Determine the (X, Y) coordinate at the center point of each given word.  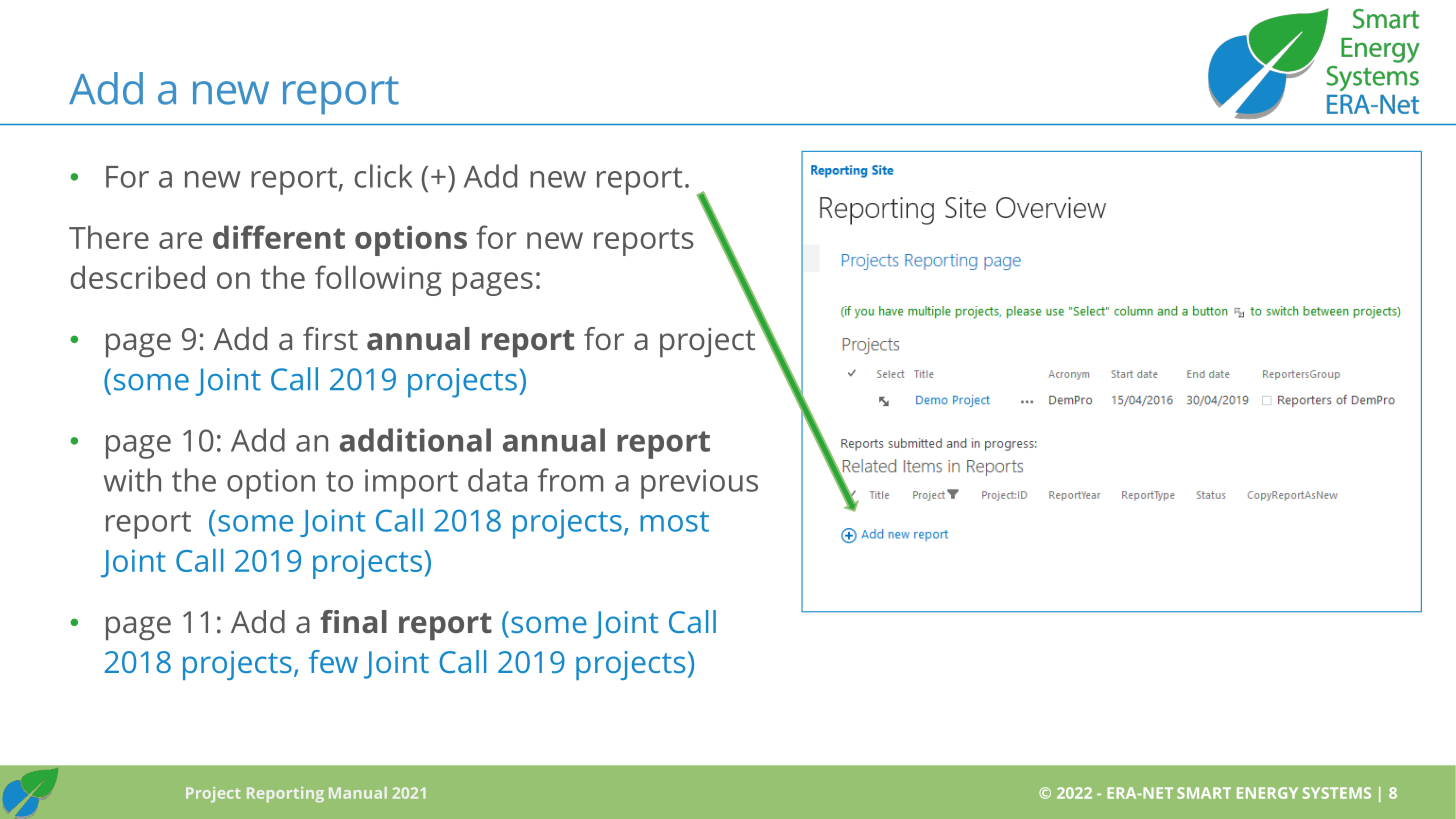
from (570, 480)
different (279, 237)
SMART (1204, 793)
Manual (358, 793)
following (378, 280)
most (674, 521)
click (384, 176)
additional (415, 440)
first (330, 338)
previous (699, 484)
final (353, 621)
